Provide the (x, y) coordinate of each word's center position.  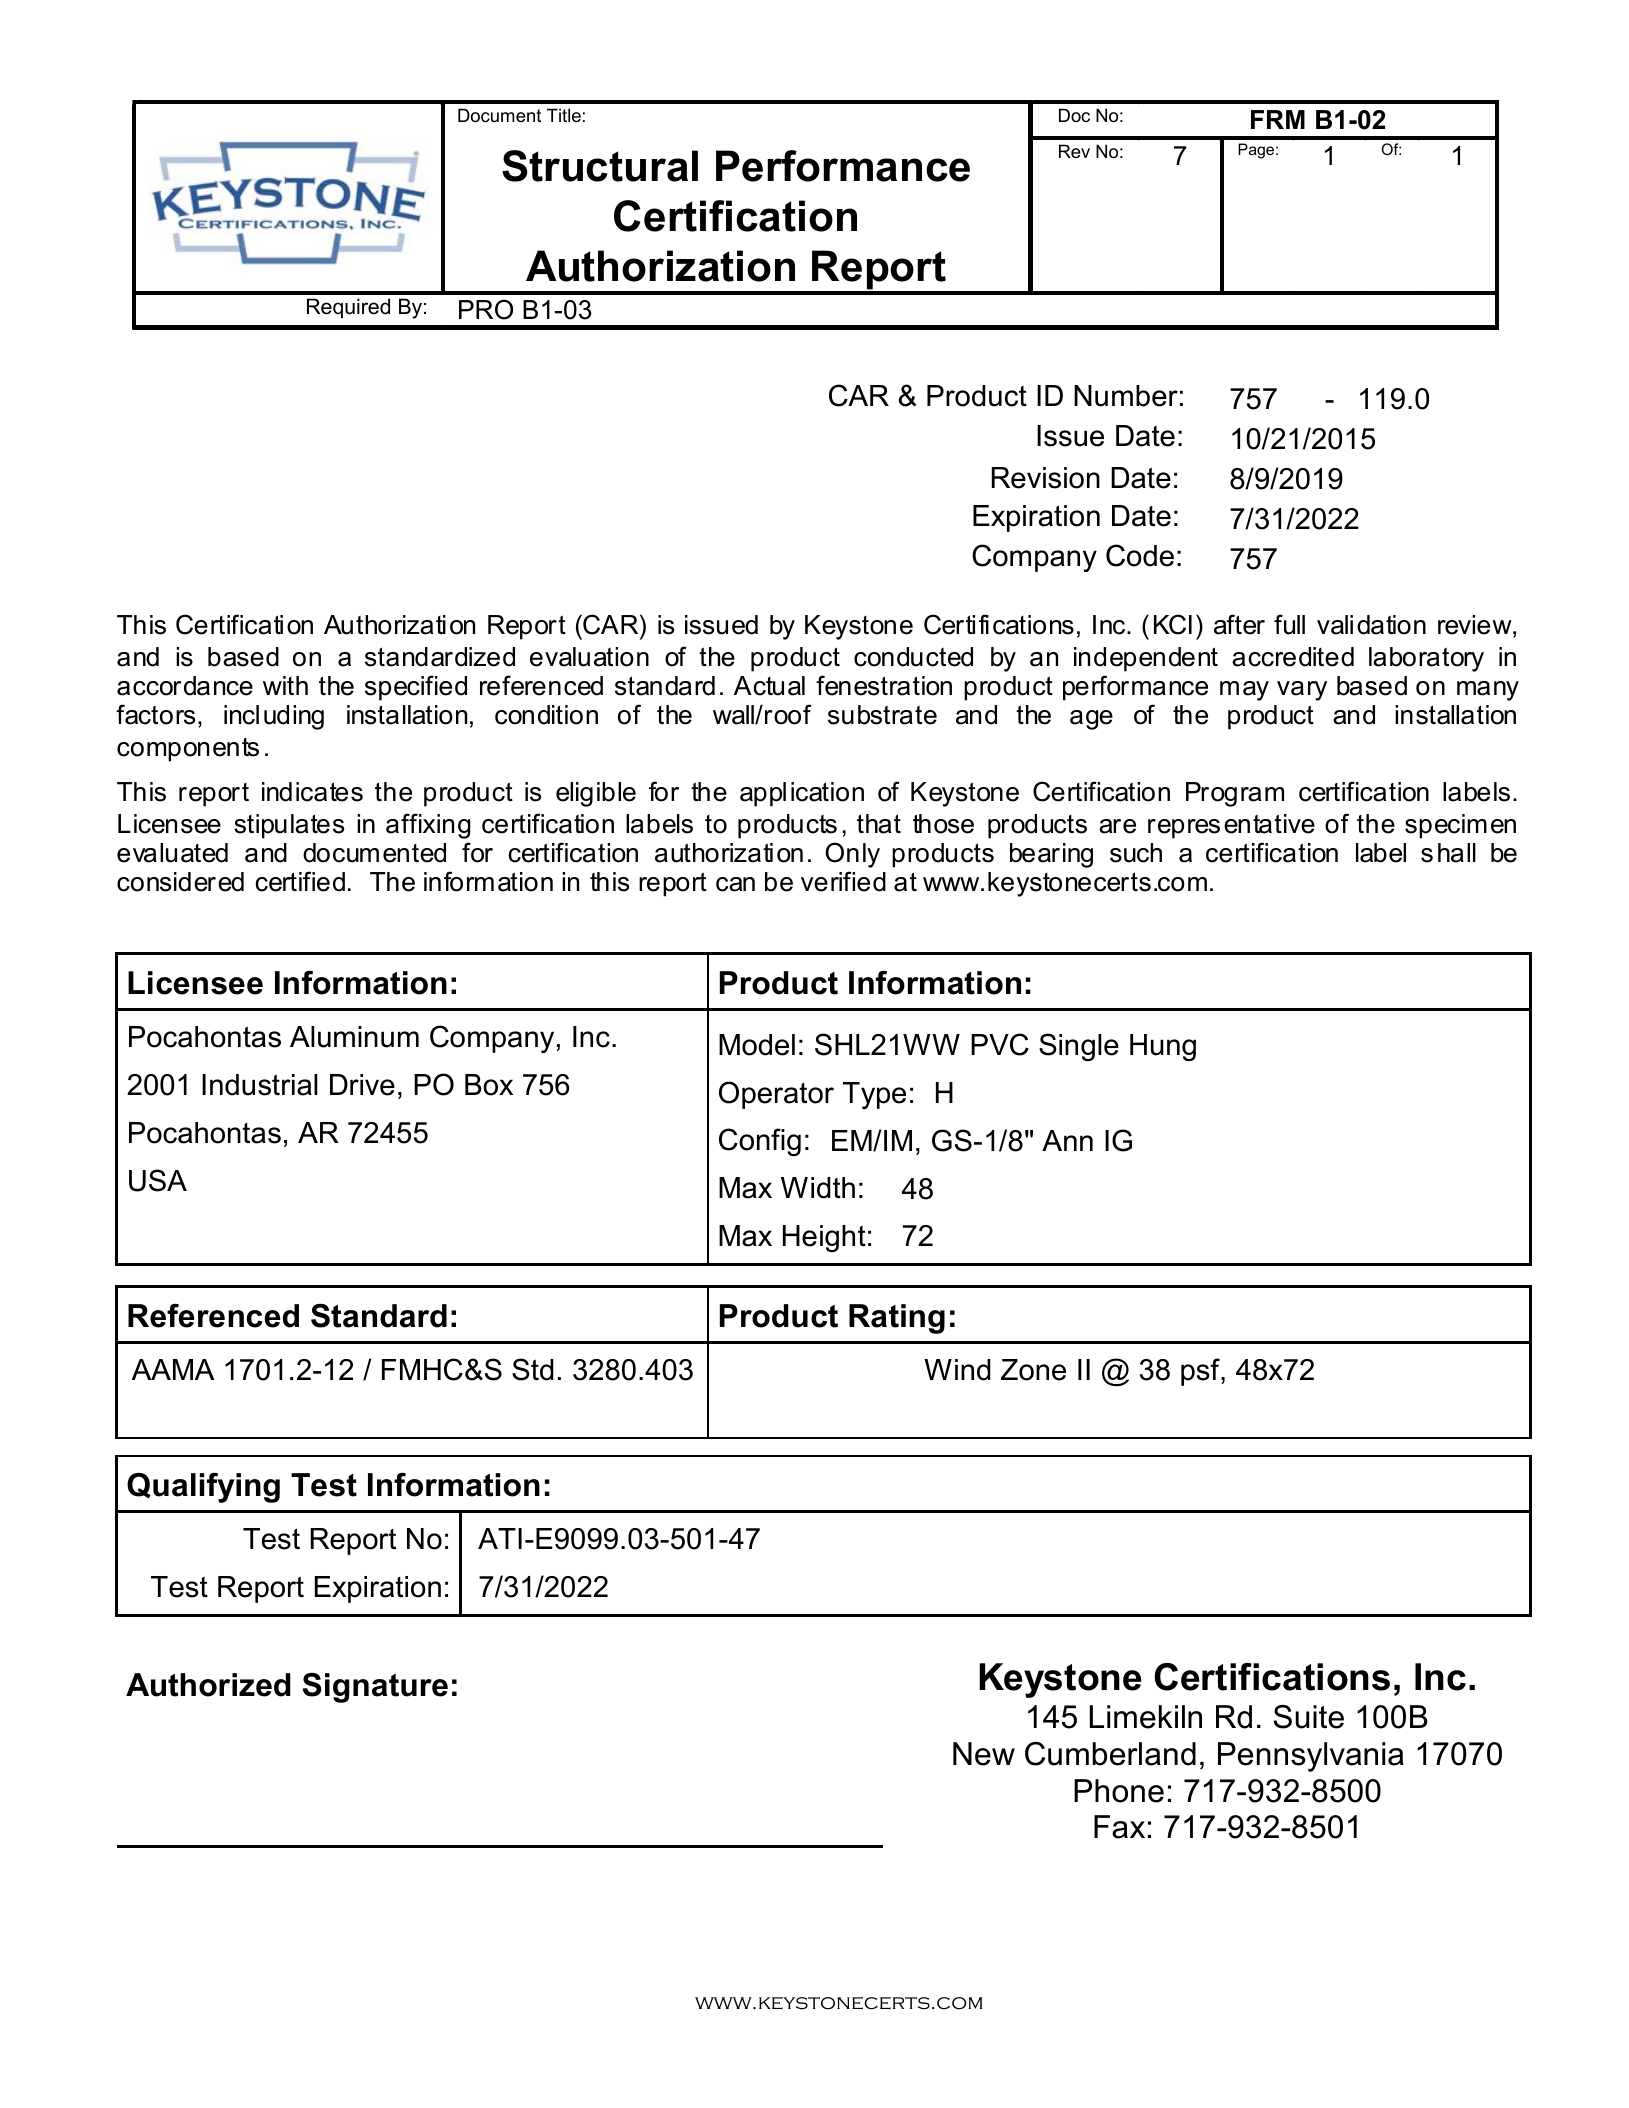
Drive (362, 1085)
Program (1235, 794)
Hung (1163, 1047)
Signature (375, 1688)
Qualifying (203, 1487)
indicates (312, 792)
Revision (1046, 478)
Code (1140, 555)
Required (348, 308)
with (285, 685)
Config (760, 1142)
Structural (600, 166)
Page (1256, 151)
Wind (957, 1370)
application (802, 794)
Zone (1033, 1370)
